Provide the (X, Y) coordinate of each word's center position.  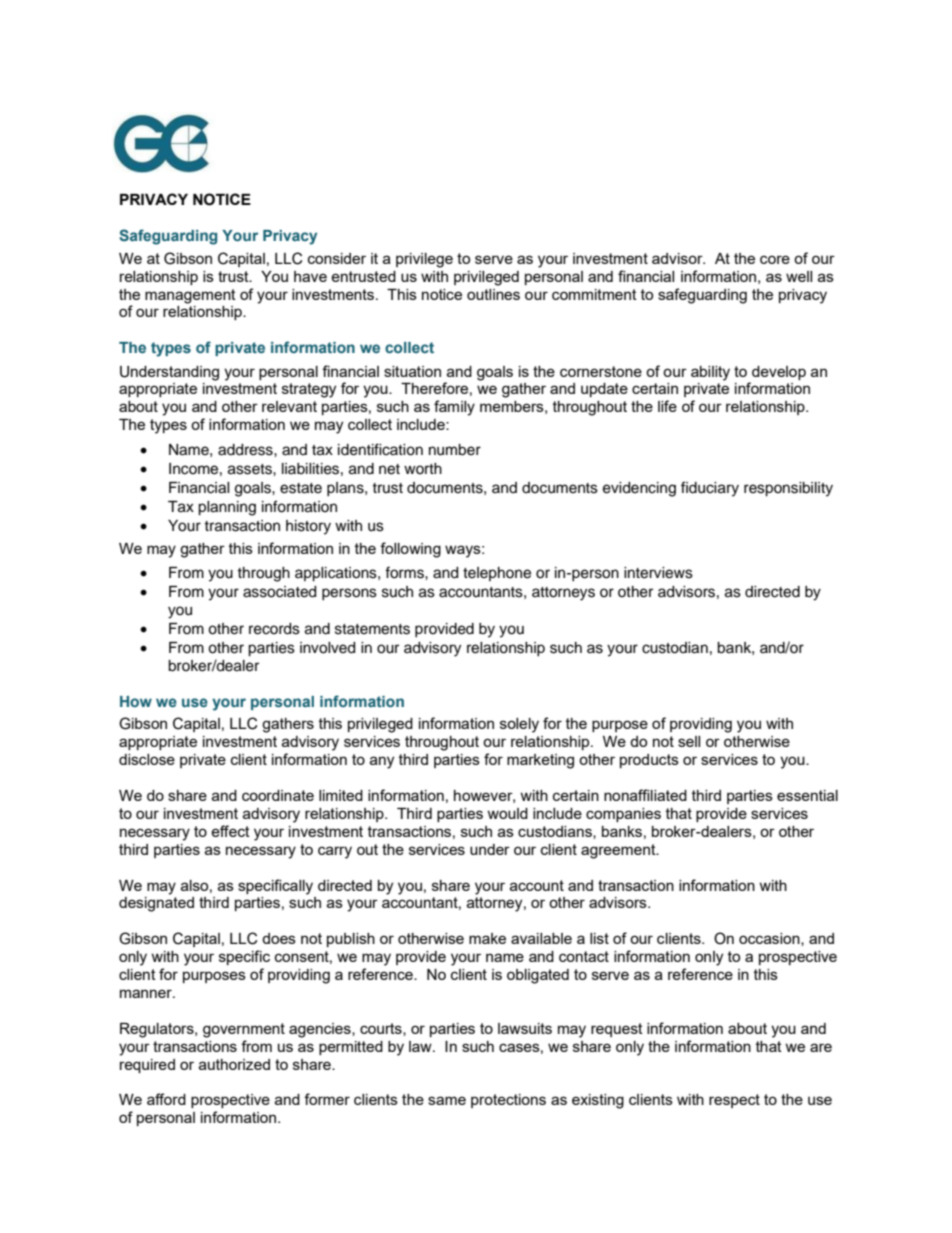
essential (807, 795)
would (507, 813)
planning (227, 508)
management (190, 296)
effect (230, 831)
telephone (497, 574)
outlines (493, 294)
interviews (658, 573)
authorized (234, 1064)
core (775, 259)
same (447, 1100)
